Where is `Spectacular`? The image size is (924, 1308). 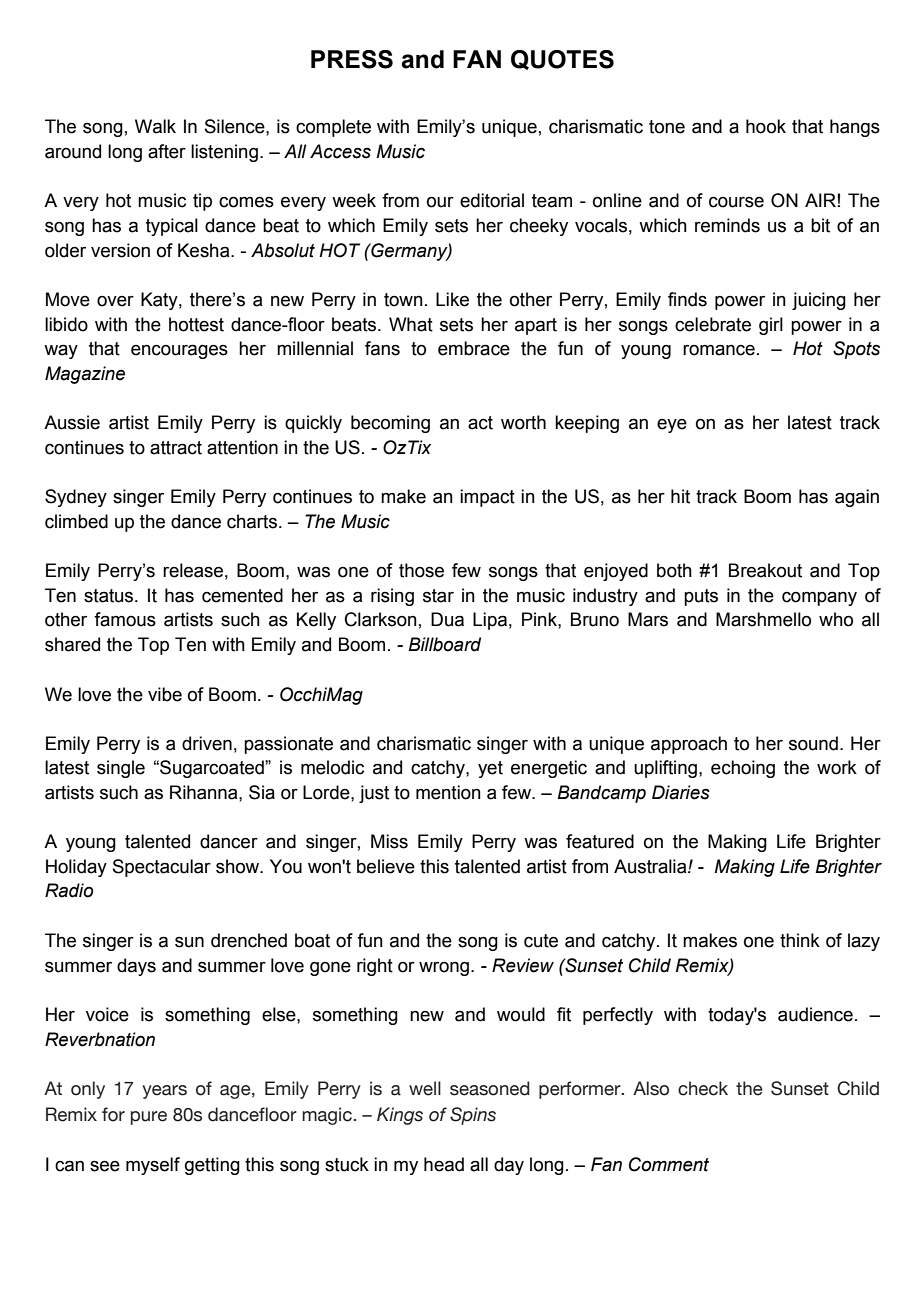
Spectacular is located at coordinates (162, 868).
